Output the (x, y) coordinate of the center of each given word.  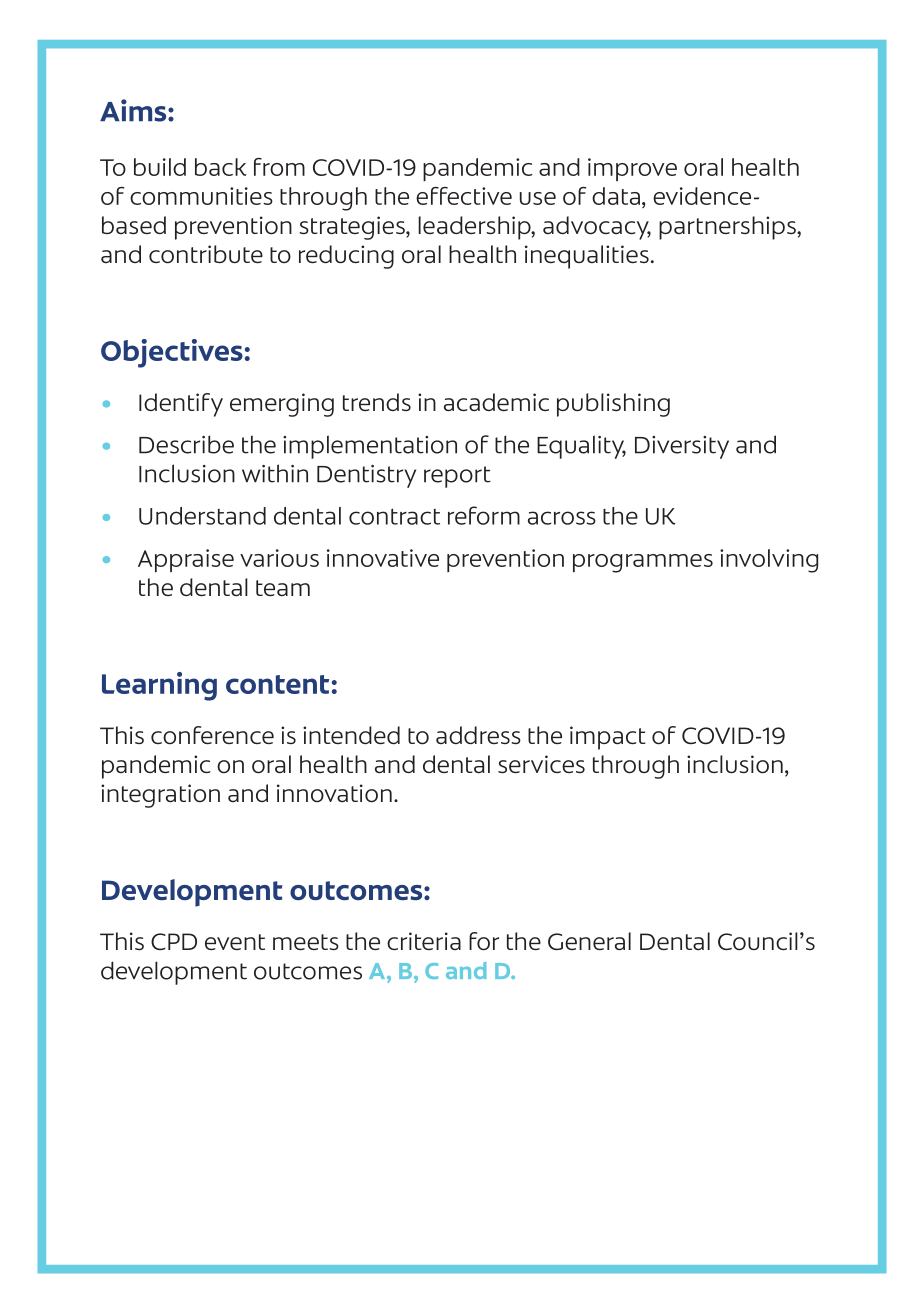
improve (632, 170)
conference (212, 735)
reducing (346, 257)
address (478, 735)
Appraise (186, 561)
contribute (206, 254)
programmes (643, 563)
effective (464, 196)
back (221, 167)
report (457, 477)
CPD (174, 941)
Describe (186, 444)
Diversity (682, 447)
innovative (383, 558)
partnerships (728, 228)
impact (608, 738)
